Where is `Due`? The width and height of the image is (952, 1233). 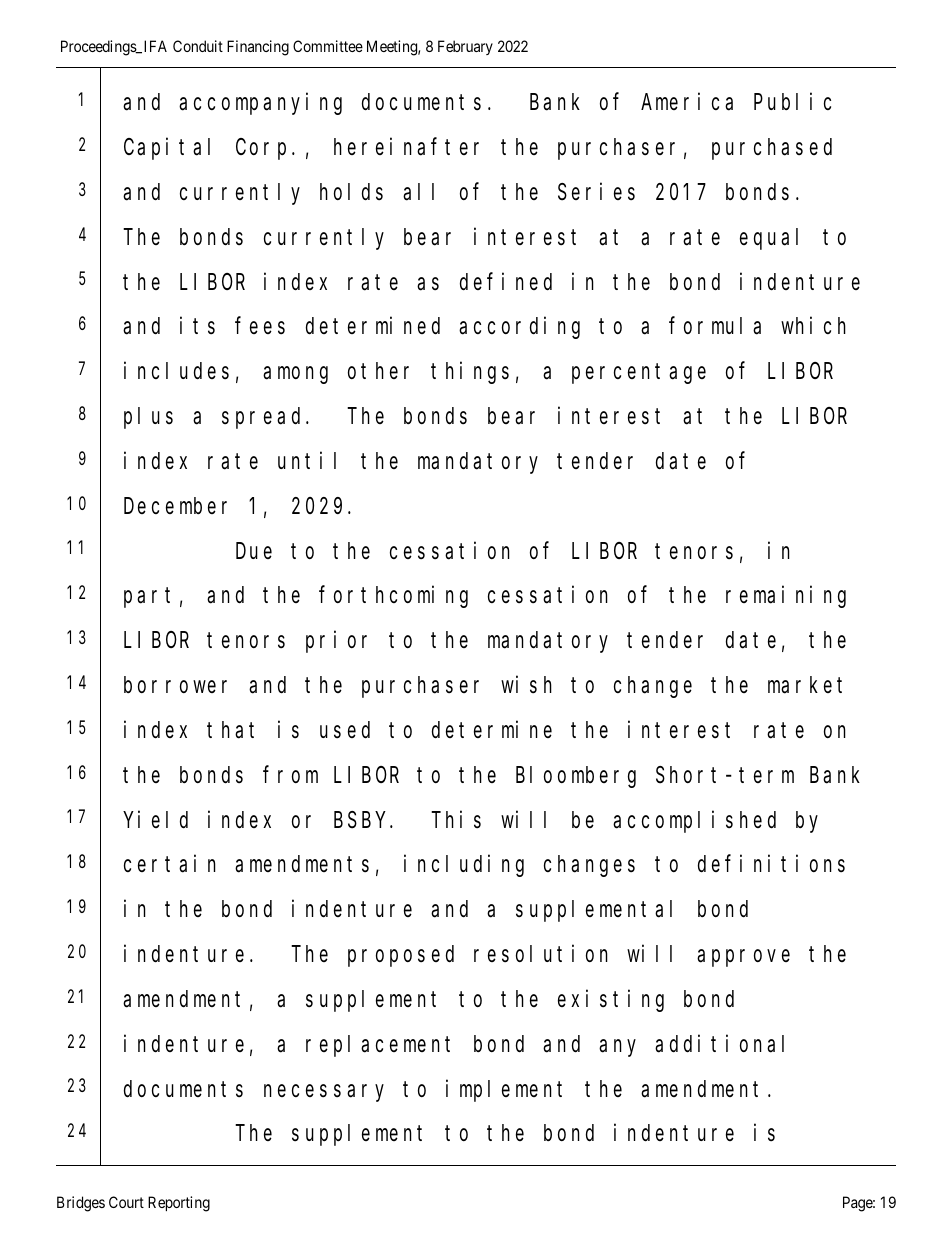
Due is located at coordinates (254, 551).
